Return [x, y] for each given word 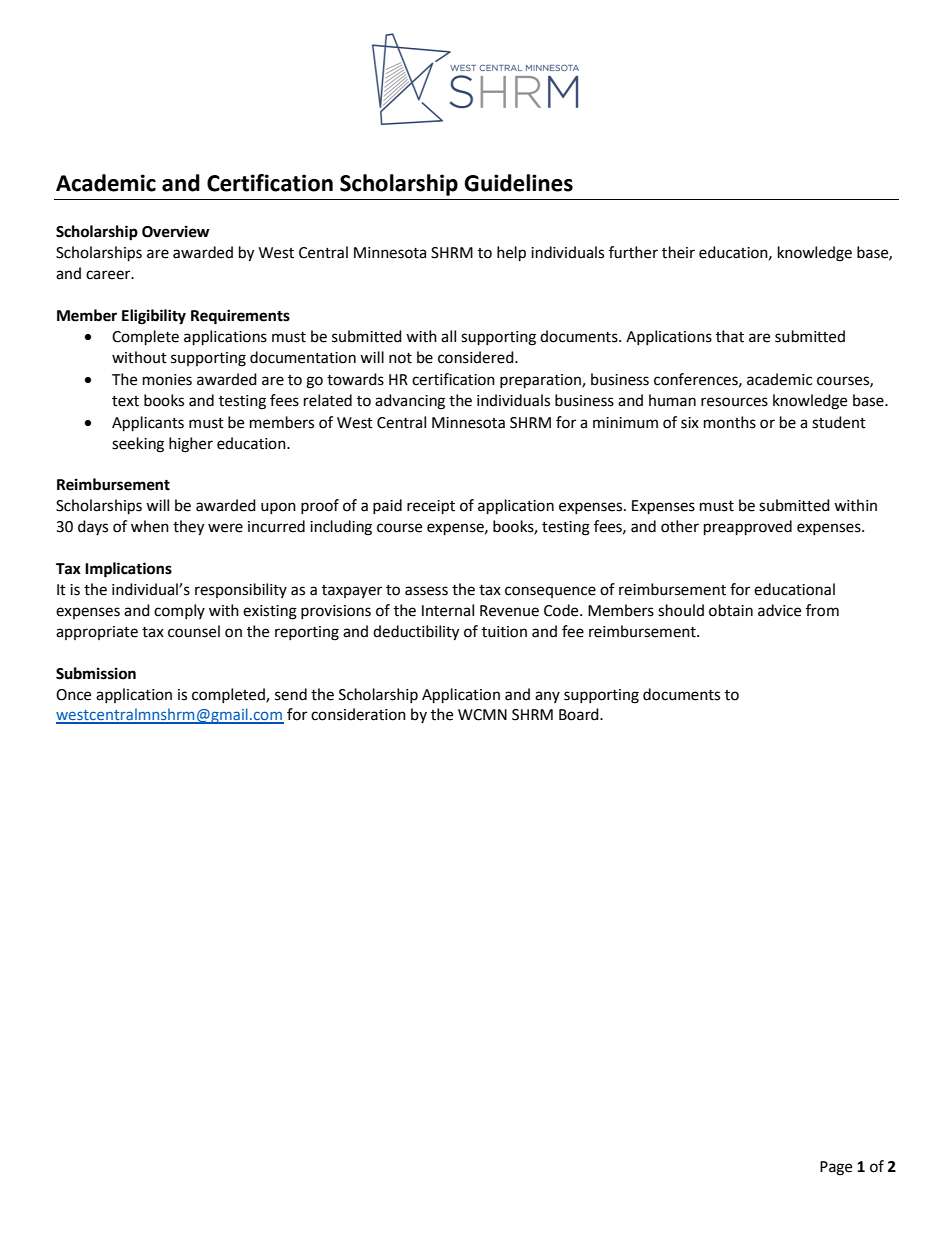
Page [836, 1168]
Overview [176, 231]
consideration [358, 714]
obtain [731, 610]
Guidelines [518, 183]
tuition [504, 632]
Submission [96, 673]
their [678, 252]
